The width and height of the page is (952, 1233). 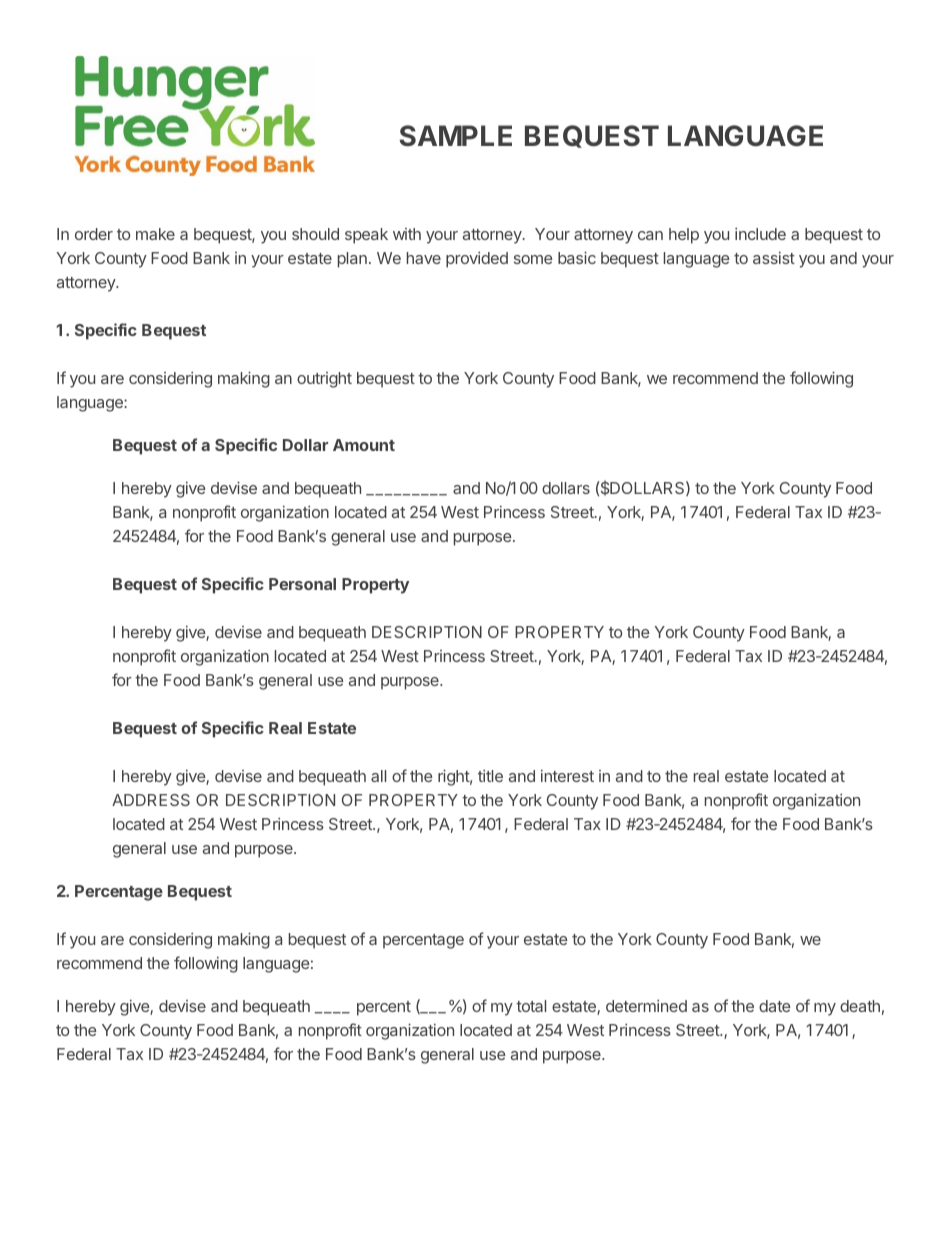 What do you see at coordinates (151, 800) in the page?
I see `ADDRESS` at bounding box center [151, 800].
